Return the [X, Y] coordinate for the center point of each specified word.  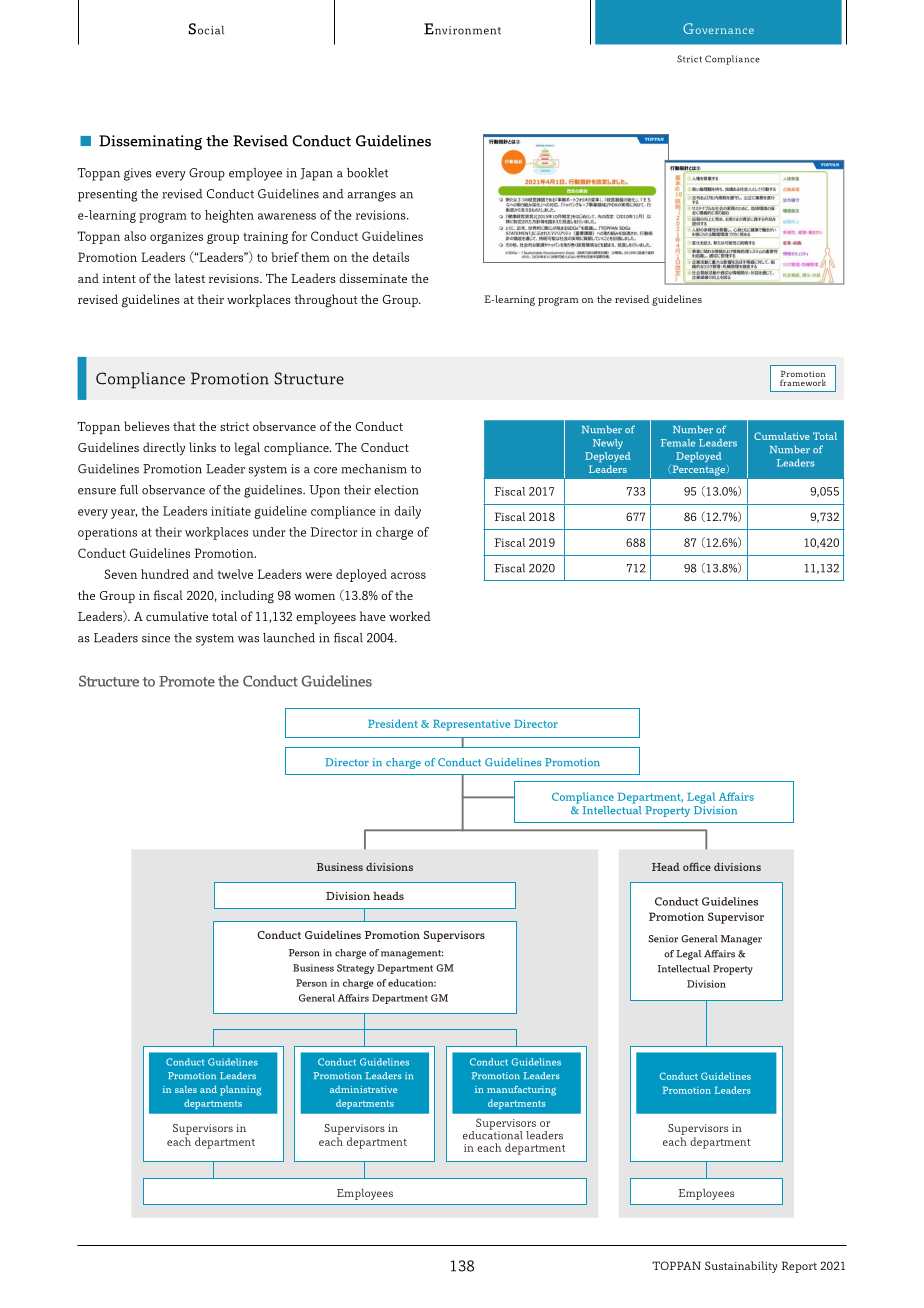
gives [138, 174]
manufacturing [521, 1091]
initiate [231, 511]
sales [186, 1089]
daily [407, 512]
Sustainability [741, 1267]
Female [678, 443]
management [412, 954]
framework [803, 382]
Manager [741, 940]
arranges [371, 196]
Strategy [355, 969]
